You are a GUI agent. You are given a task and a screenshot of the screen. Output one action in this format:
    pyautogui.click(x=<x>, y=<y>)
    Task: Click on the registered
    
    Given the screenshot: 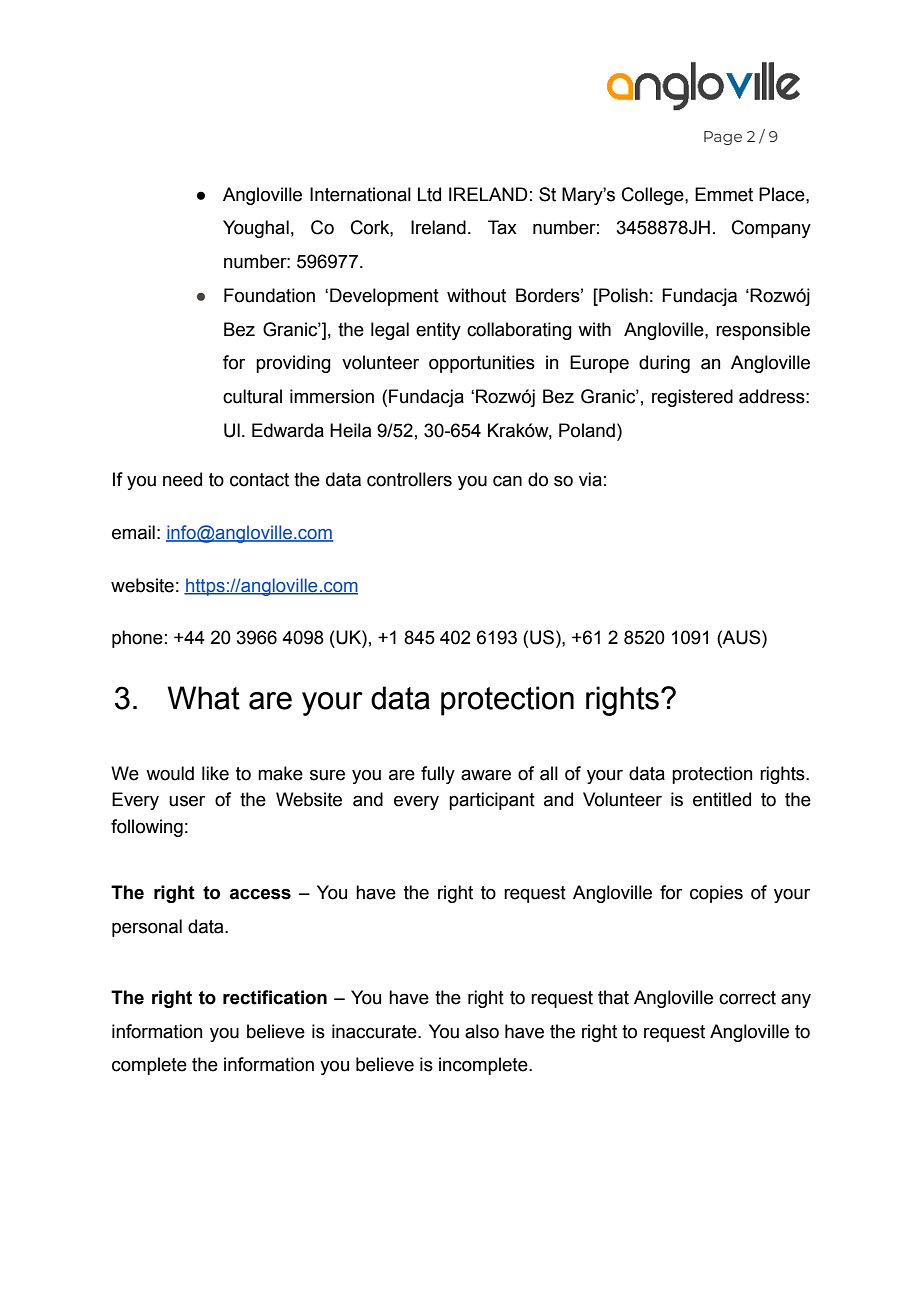 What is the action you would take?
    pyautogui.click(x=692, y=398)
